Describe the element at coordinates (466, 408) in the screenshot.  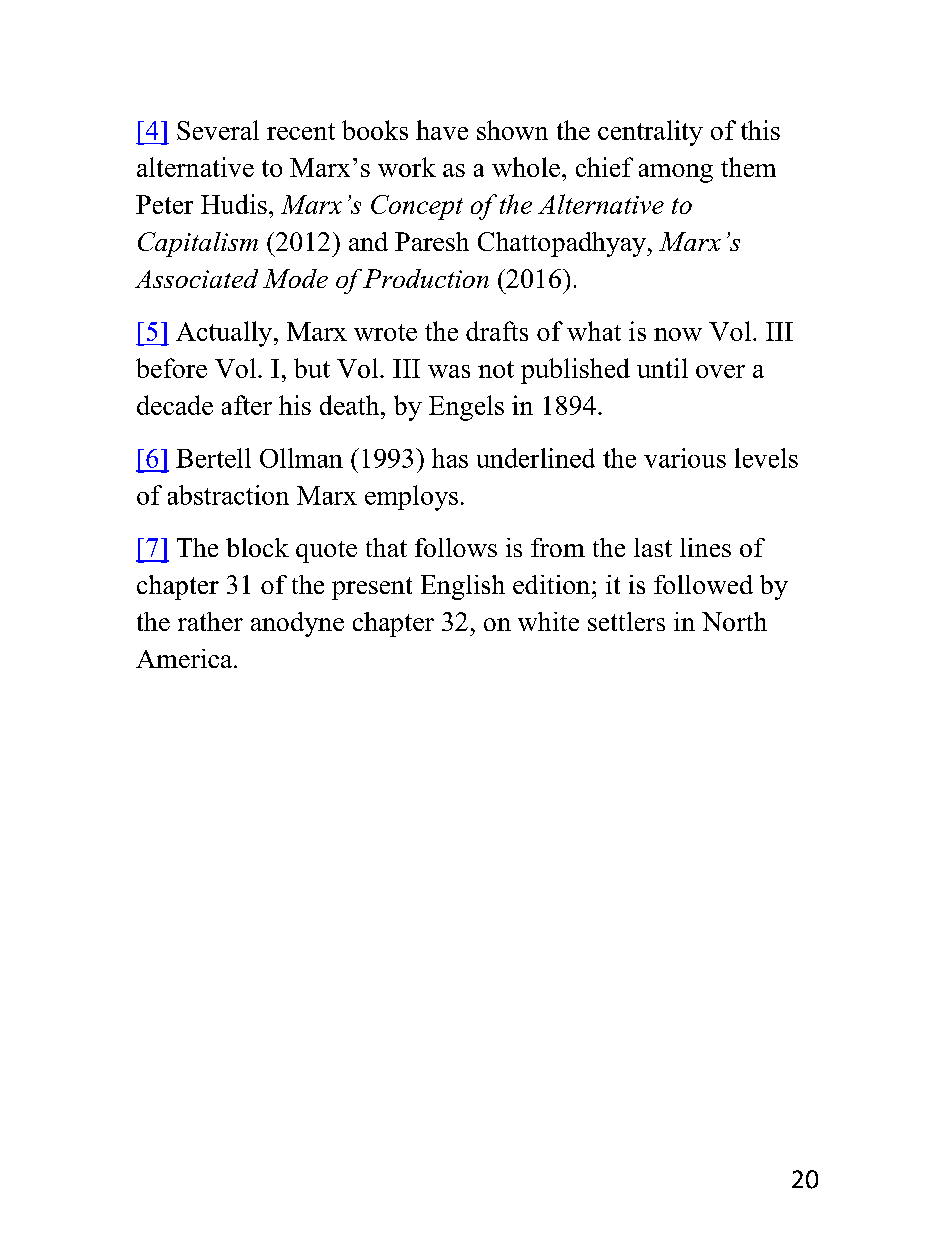
I see `Engels` at that location.
